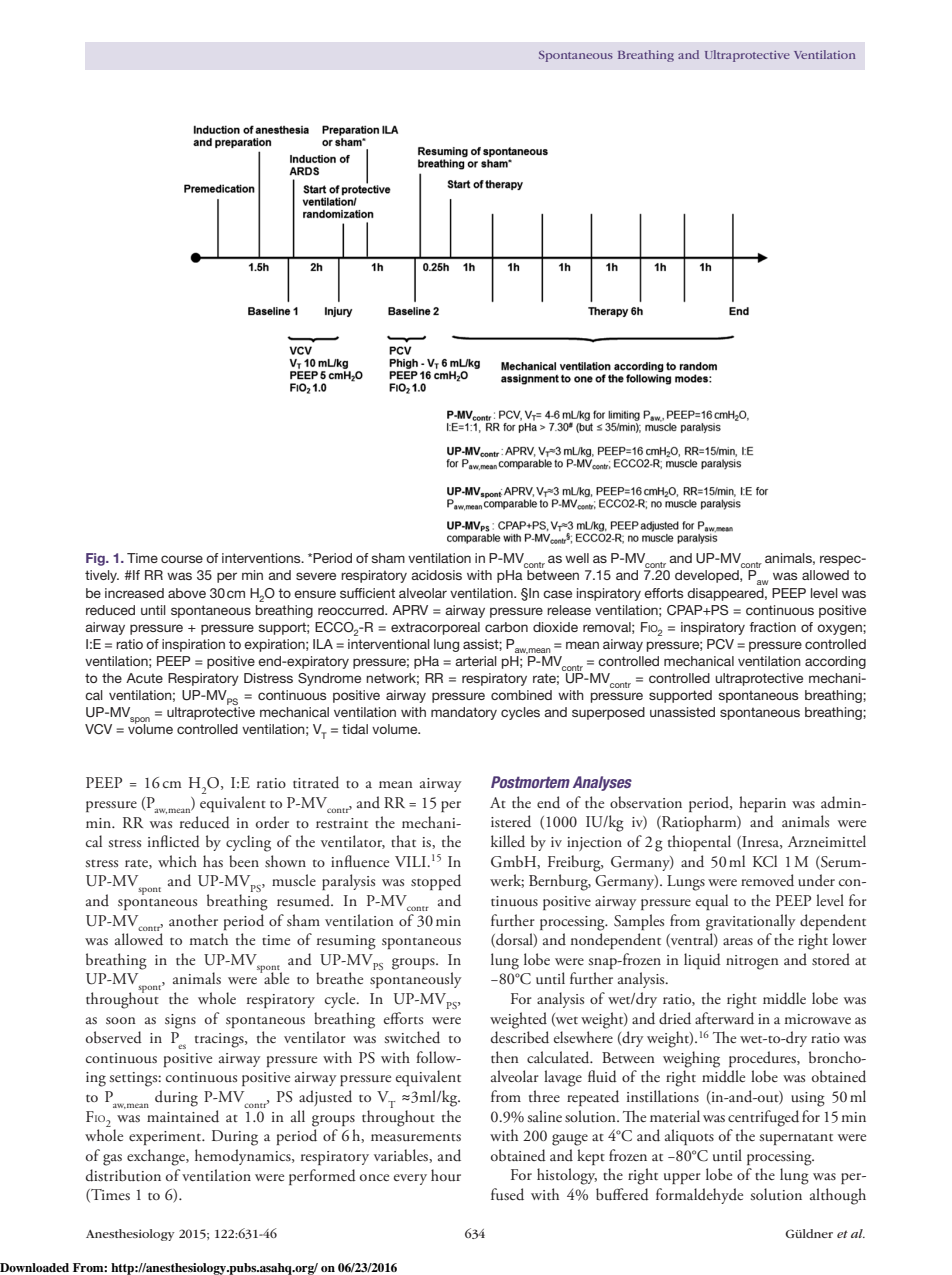  I want to click on procedures, so click(763, 1059).
